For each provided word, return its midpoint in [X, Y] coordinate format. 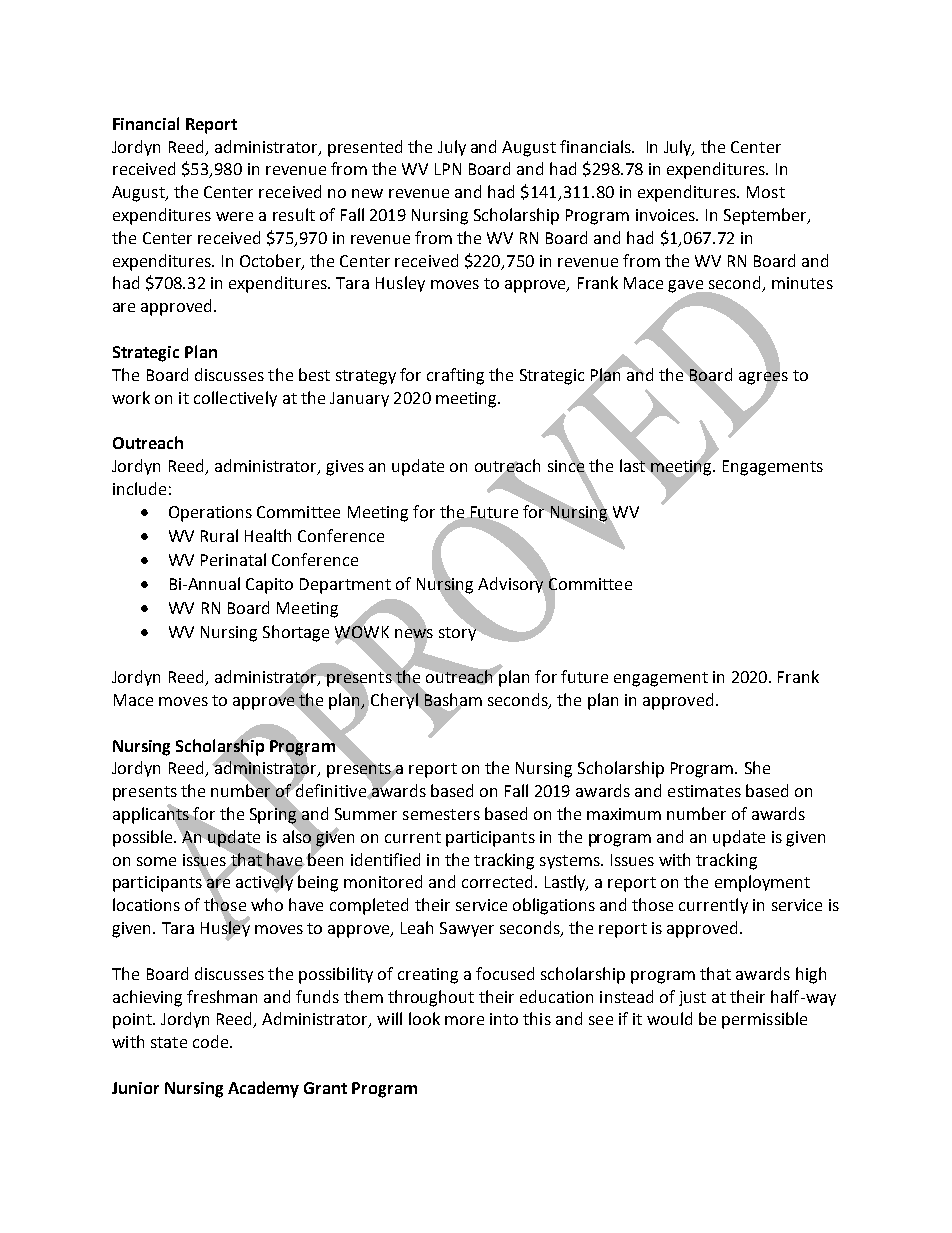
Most [766, 192]
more [464, 1020]
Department [345, 586]
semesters [441, 814]
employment [762, 883]
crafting [455, 376]
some [156, 861]
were [234, 216]
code [212, 1041]
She [757, 767]
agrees [763, 378]
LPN [448, 169]
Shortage [296, 633]
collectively [235, 399]
